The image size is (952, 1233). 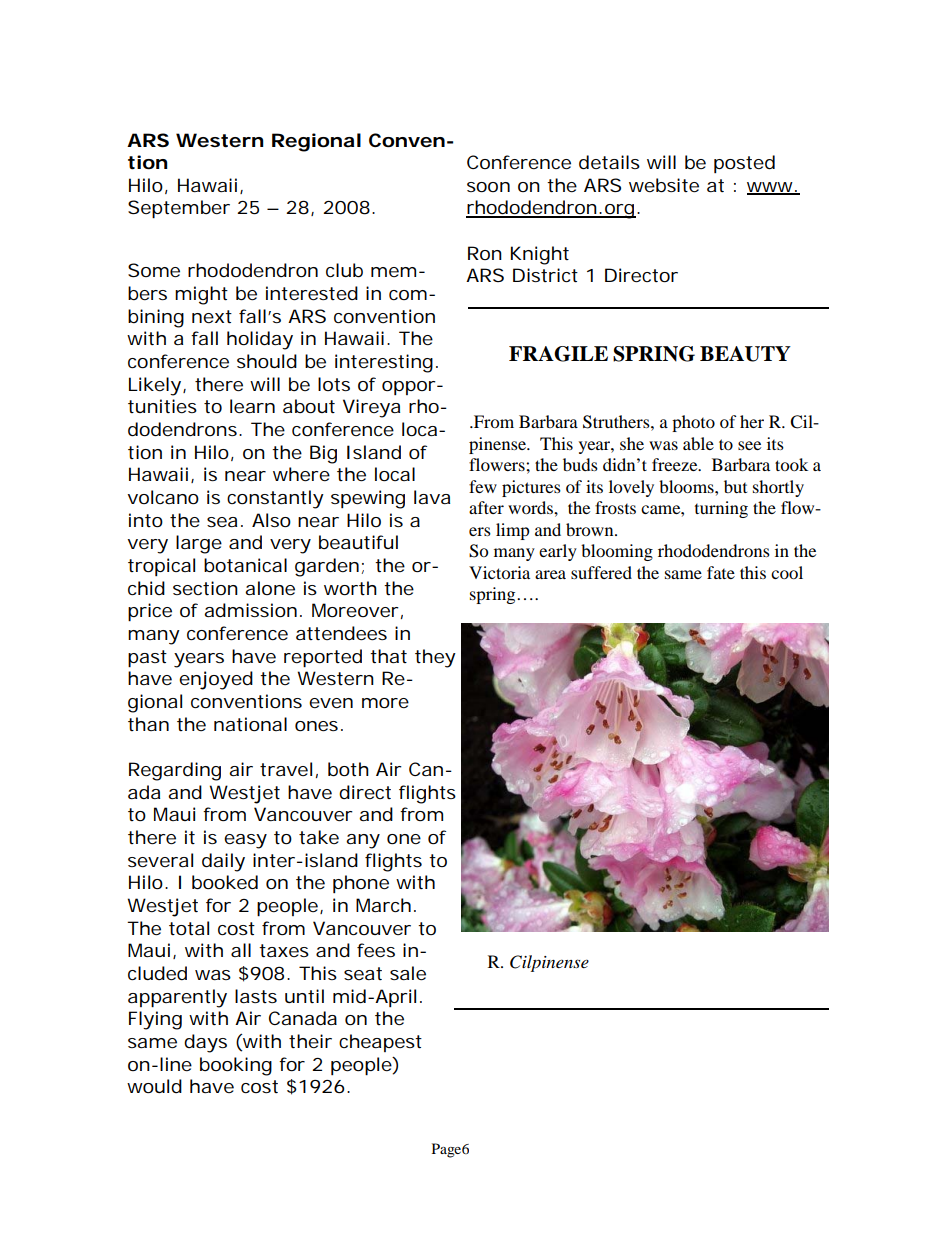 What do you see at coordinates (179, 209) in the page?
I see `September` at bounding box center [179, 209].
